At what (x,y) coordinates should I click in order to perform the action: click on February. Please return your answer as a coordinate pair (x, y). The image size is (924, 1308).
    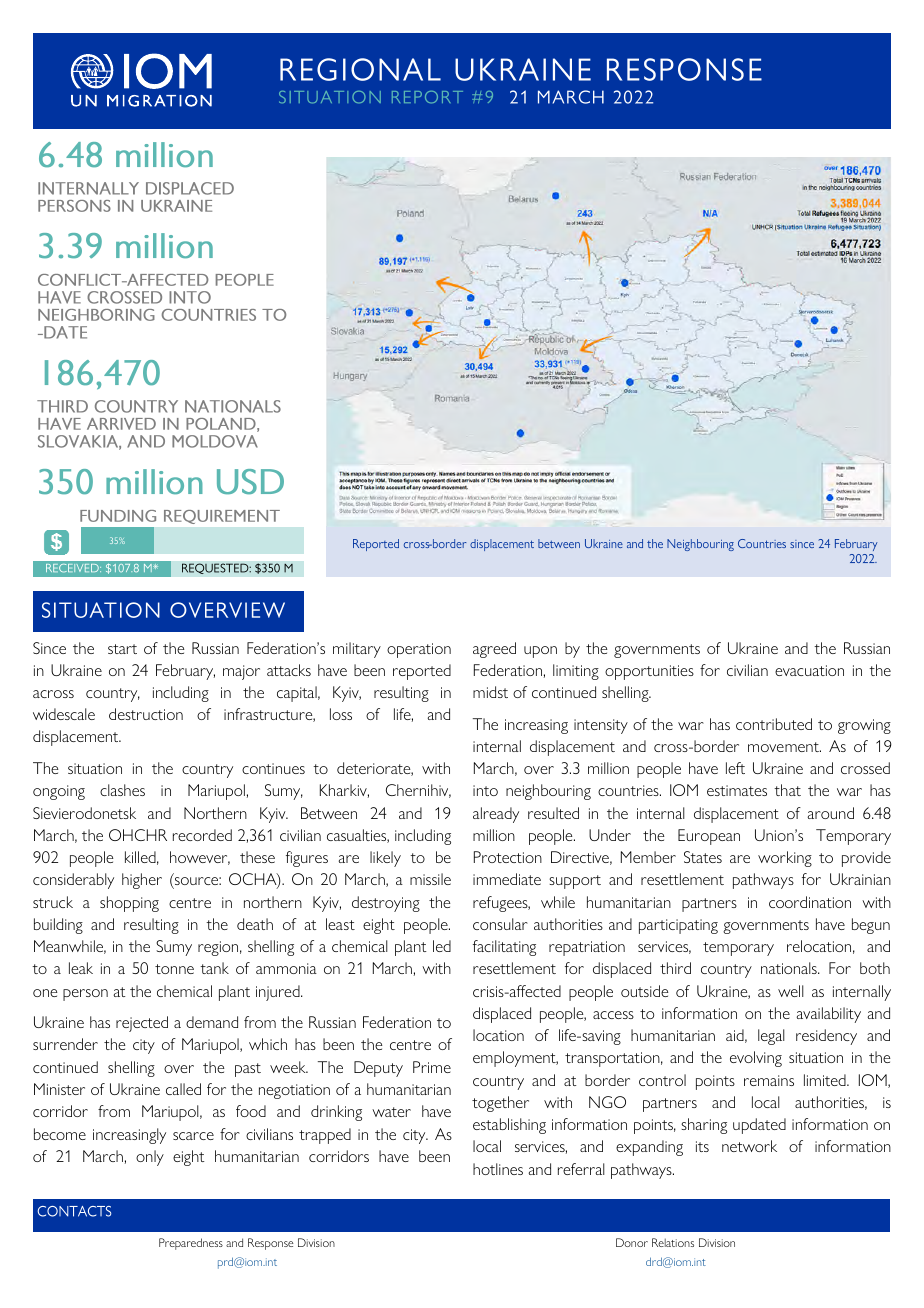
    Looking at the image, I should click on (185, 672).
